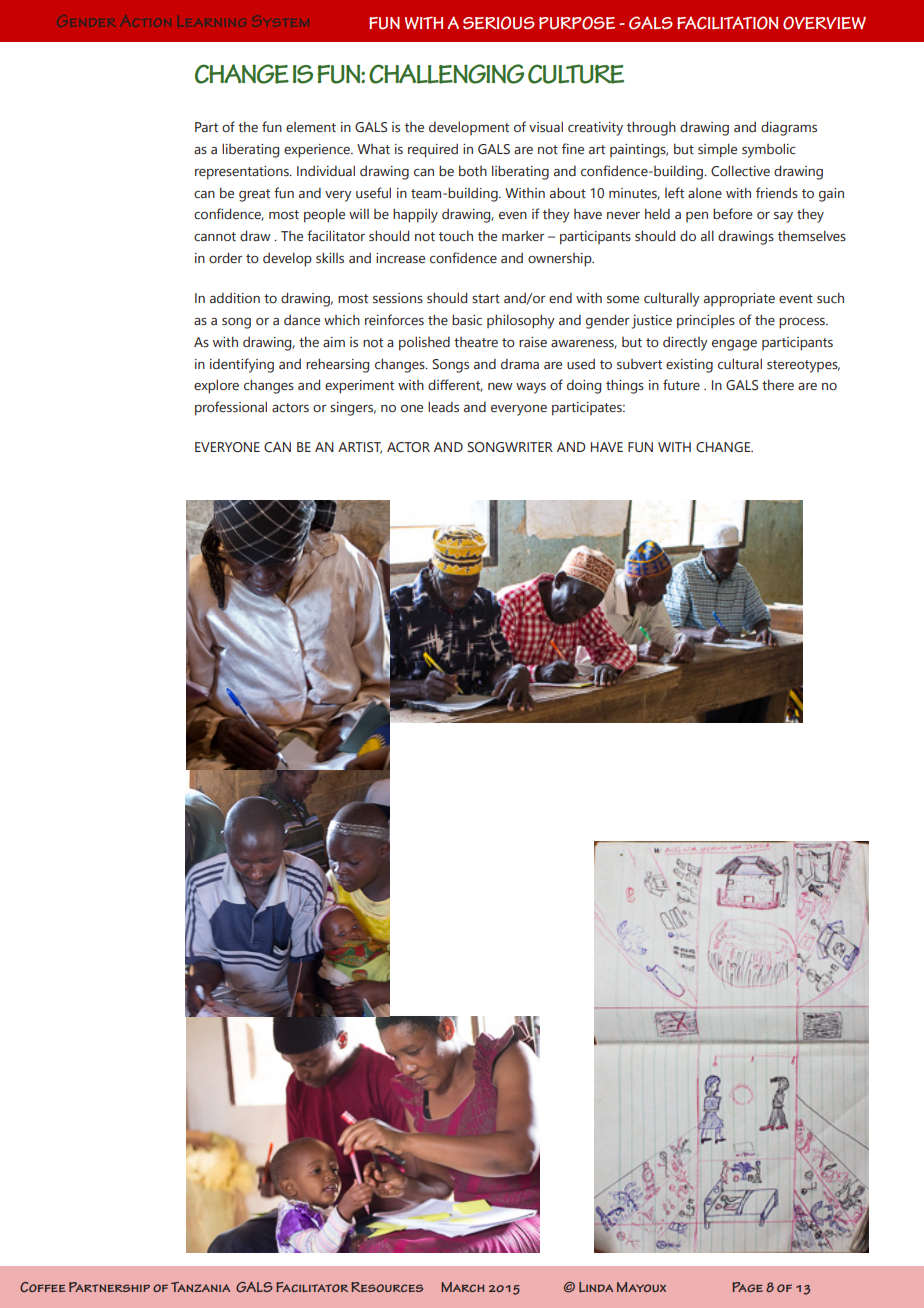  I want to click on leads, so click(443, 406).
